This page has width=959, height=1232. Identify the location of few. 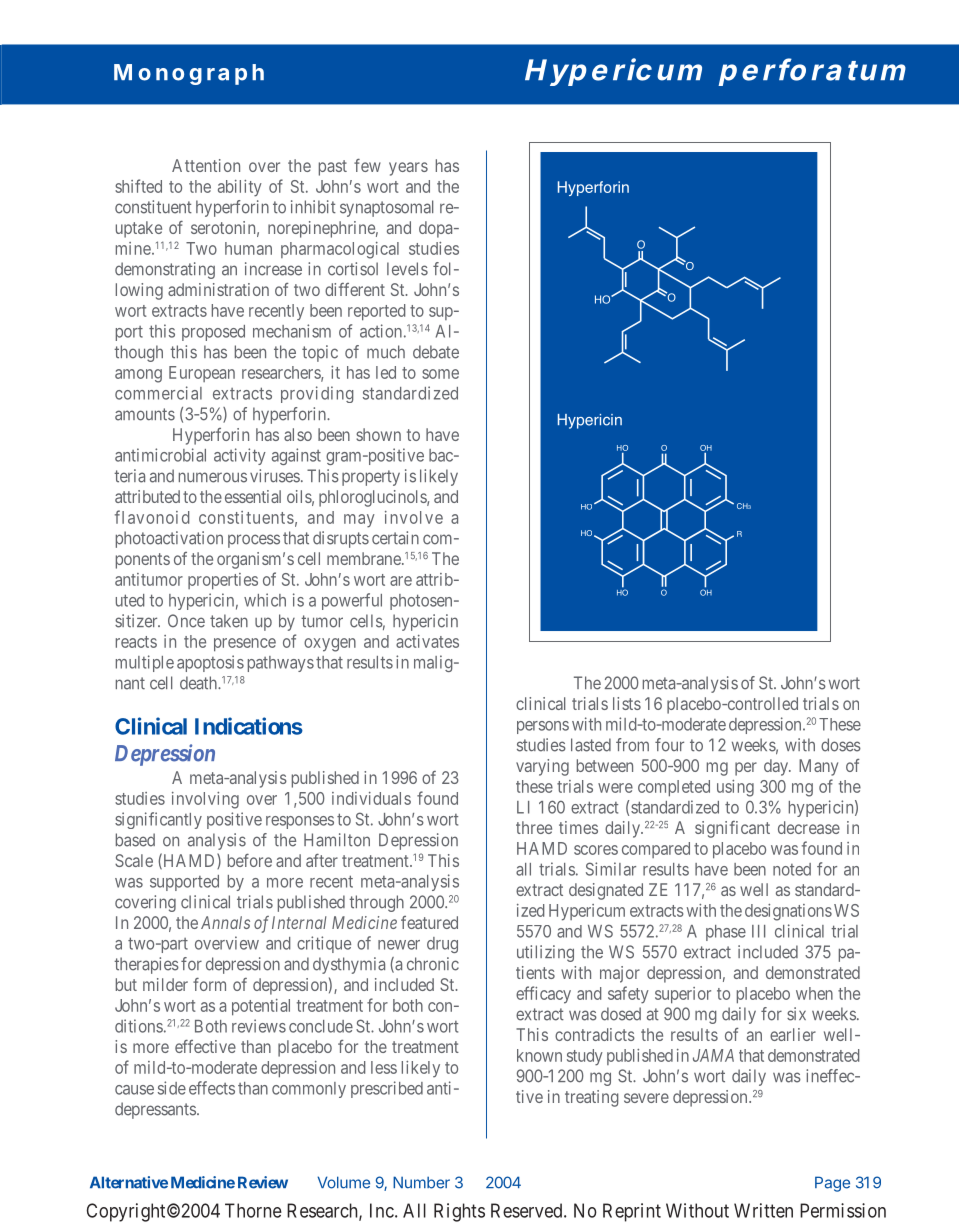
(367, 165).
